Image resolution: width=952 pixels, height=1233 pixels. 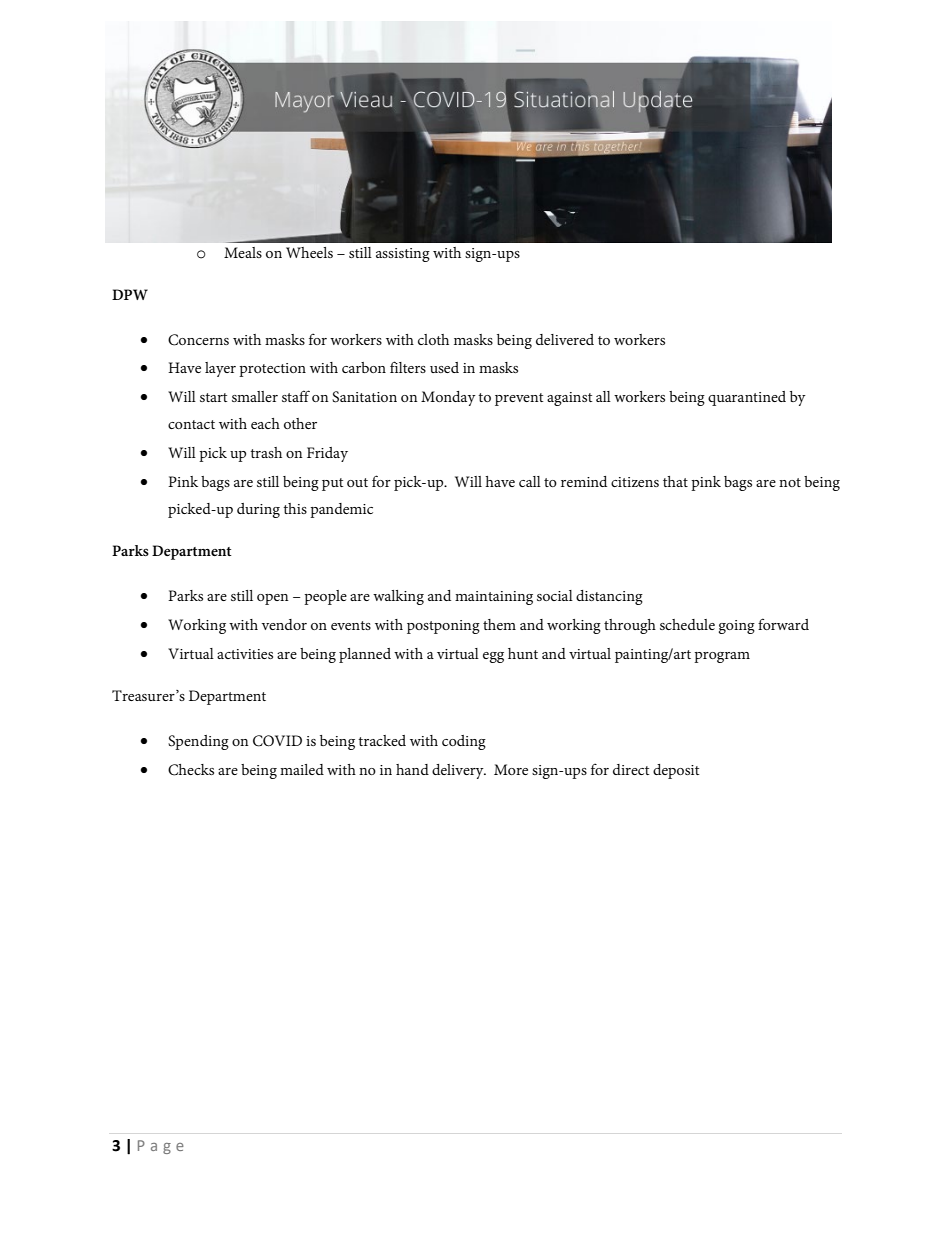 What do you see at coordinates (722, 657) in the image?
I see `program` at bounding box center [722, 657].
